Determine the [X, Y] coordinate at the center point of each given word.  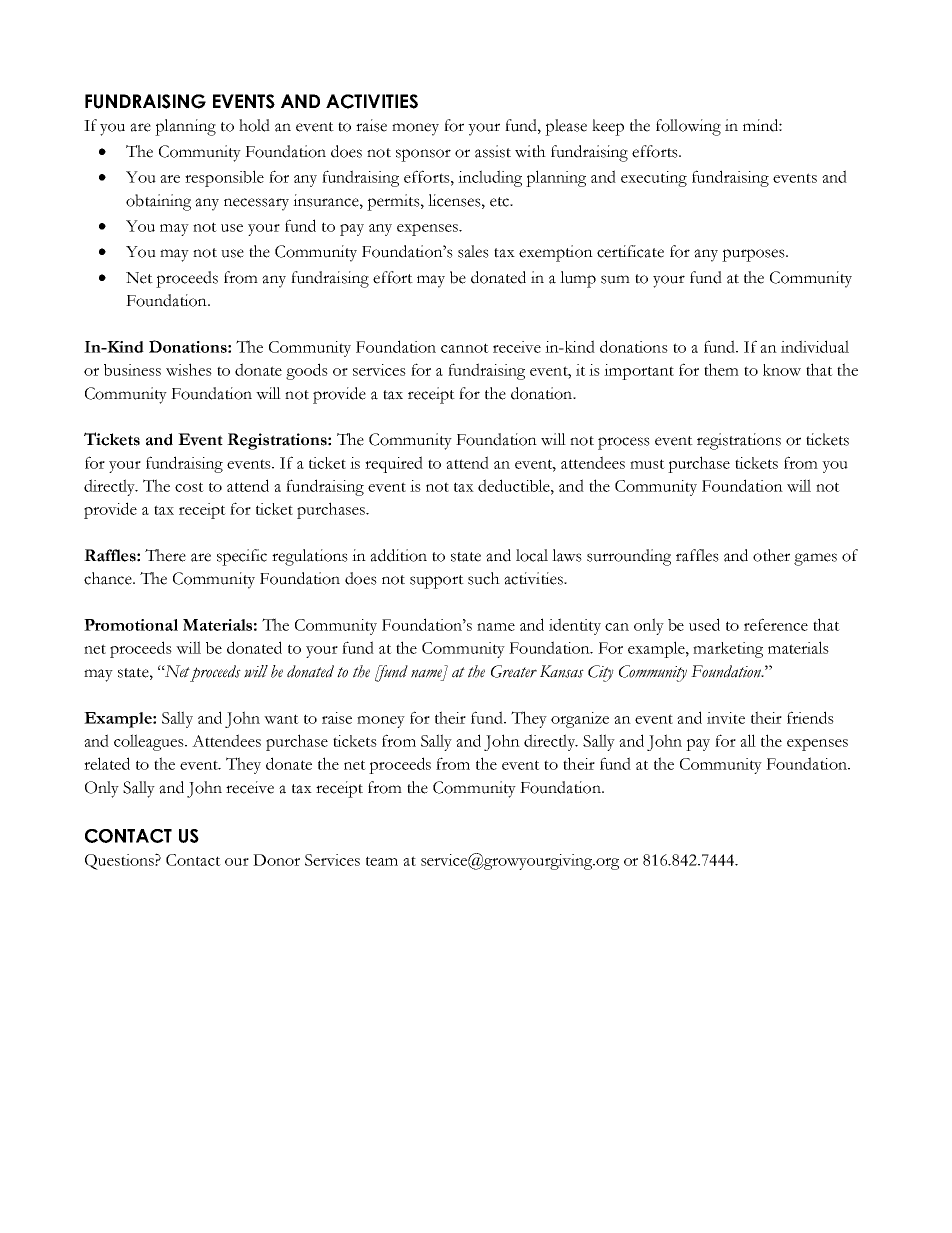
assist [493, 151]
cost [189, 487]
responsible [224, 178]
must [647, 464]
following [688, 127]
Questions [120, 862]
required [394, 464]
